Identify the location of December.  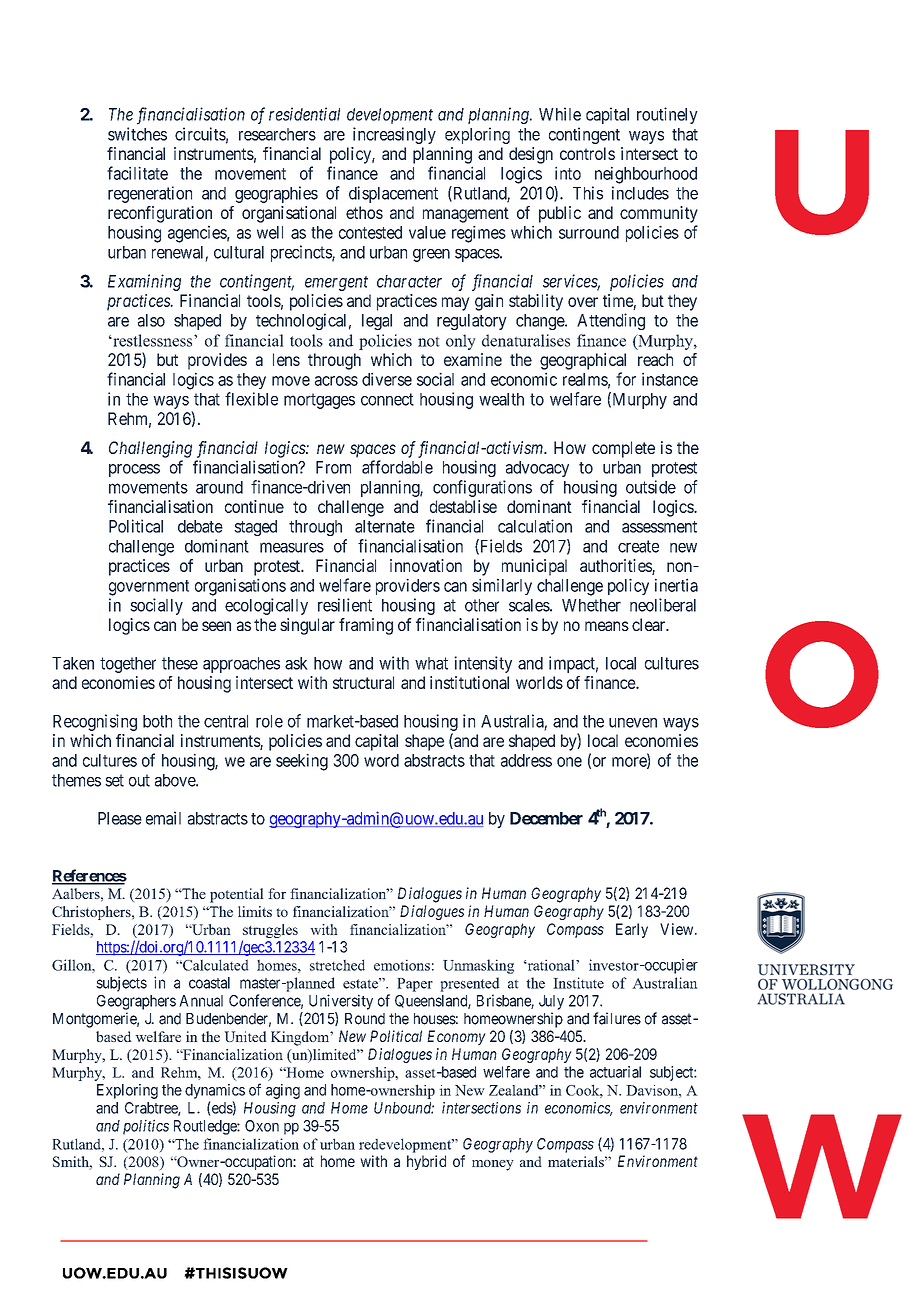
(546, 818).
